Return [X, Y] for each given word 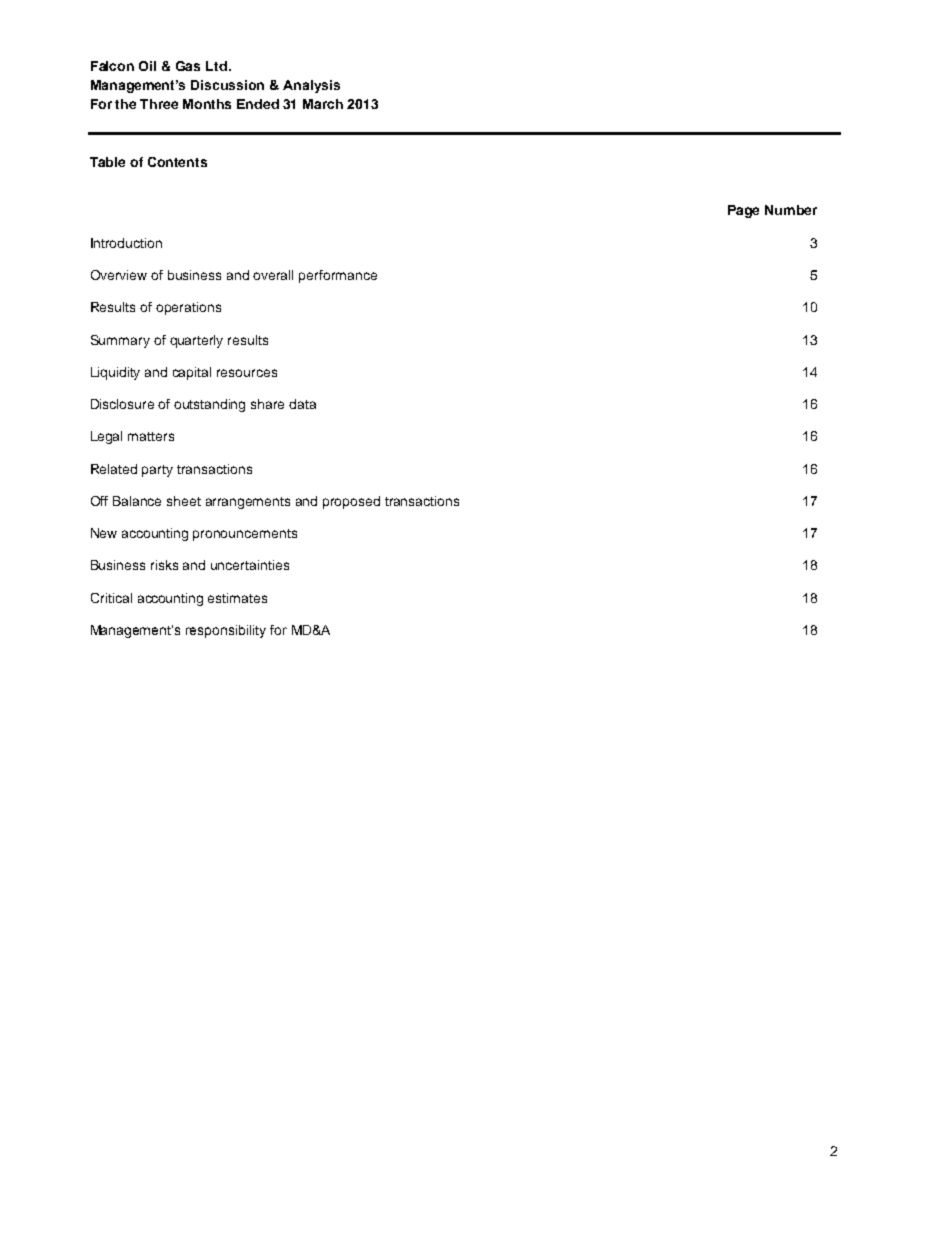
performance [338, 276]
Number [791, 210]
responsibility [226, 631]
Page [743, 211]
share [267, 404]
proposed [351, 502]
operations [188, 308]
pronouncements [245, 535]
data [302, 404]
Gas [188, 66]
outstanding [209, 405]
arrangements [248, 503]
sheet [184, 501]
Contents [177, 162]
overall [273, 275]
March [323, 104]
